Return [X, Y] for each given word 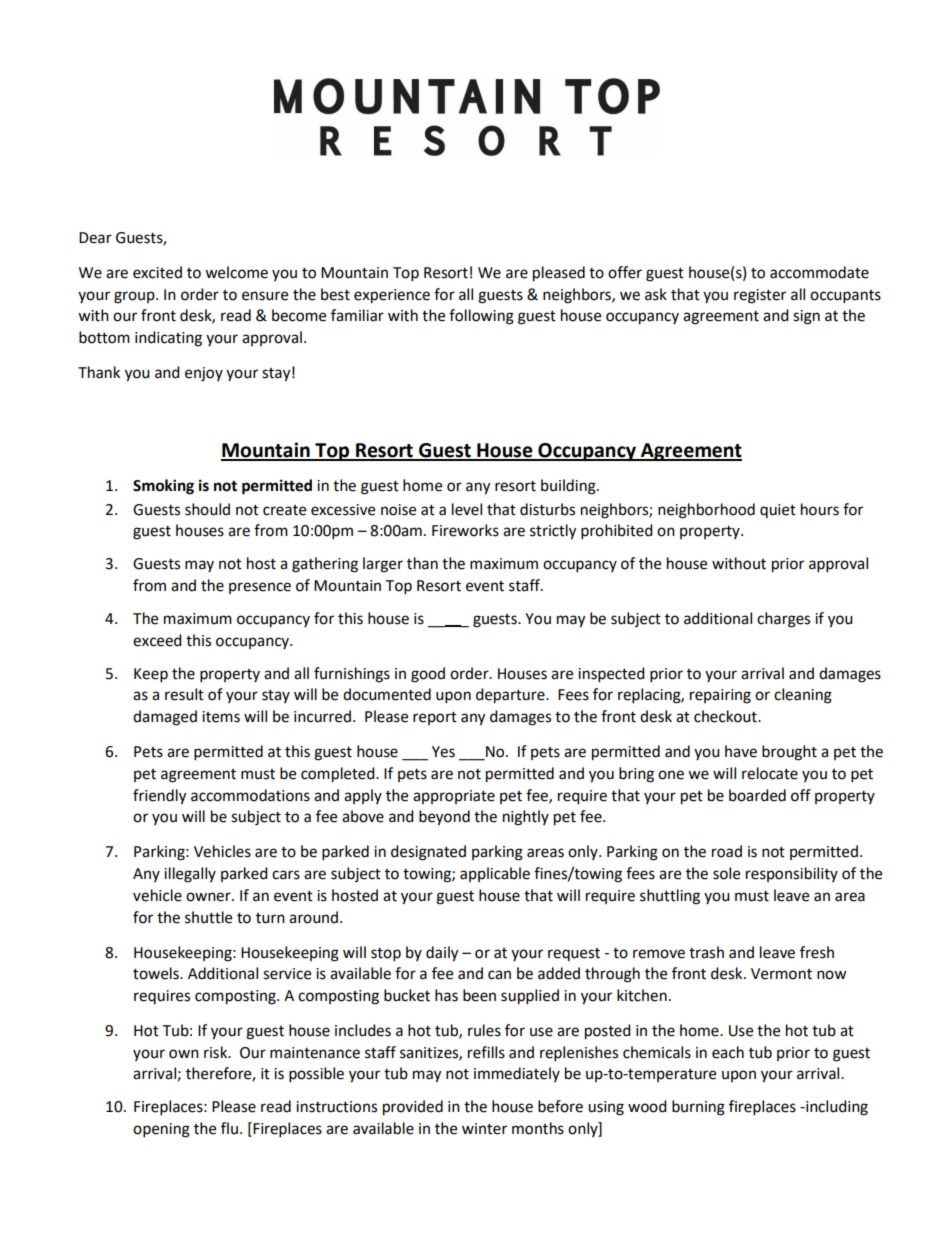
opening [161, 1130]
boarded [757, 795]
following [481, 317]
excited [157, 272]
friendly [159, 797]
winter [484, 1129]
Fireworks [465, 530]
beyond [444, 818]
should [207, 509]
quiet [778, 511]
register [760, 296]
